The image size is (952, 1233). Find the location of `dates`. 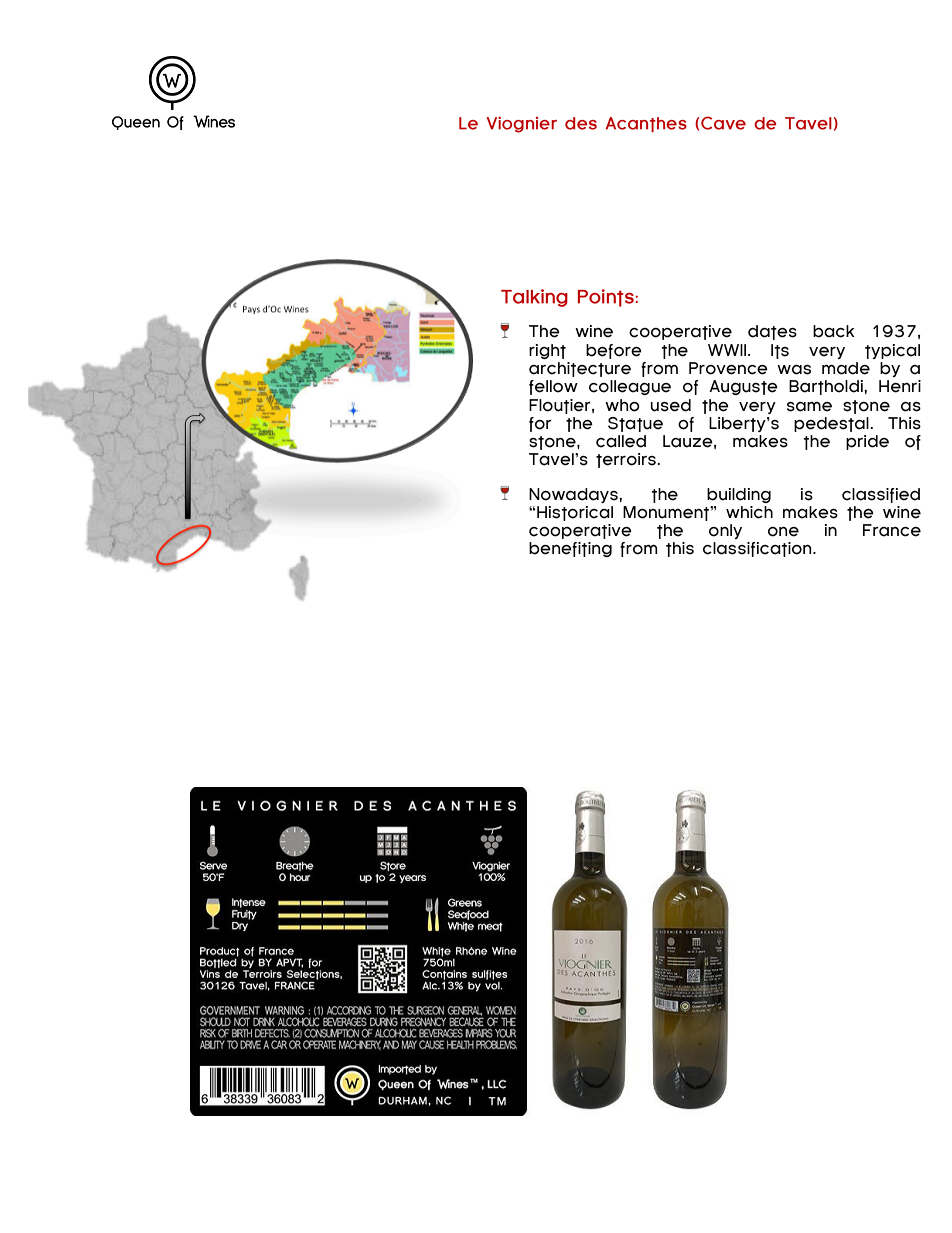

dates is located at coordinates (772, 332).
